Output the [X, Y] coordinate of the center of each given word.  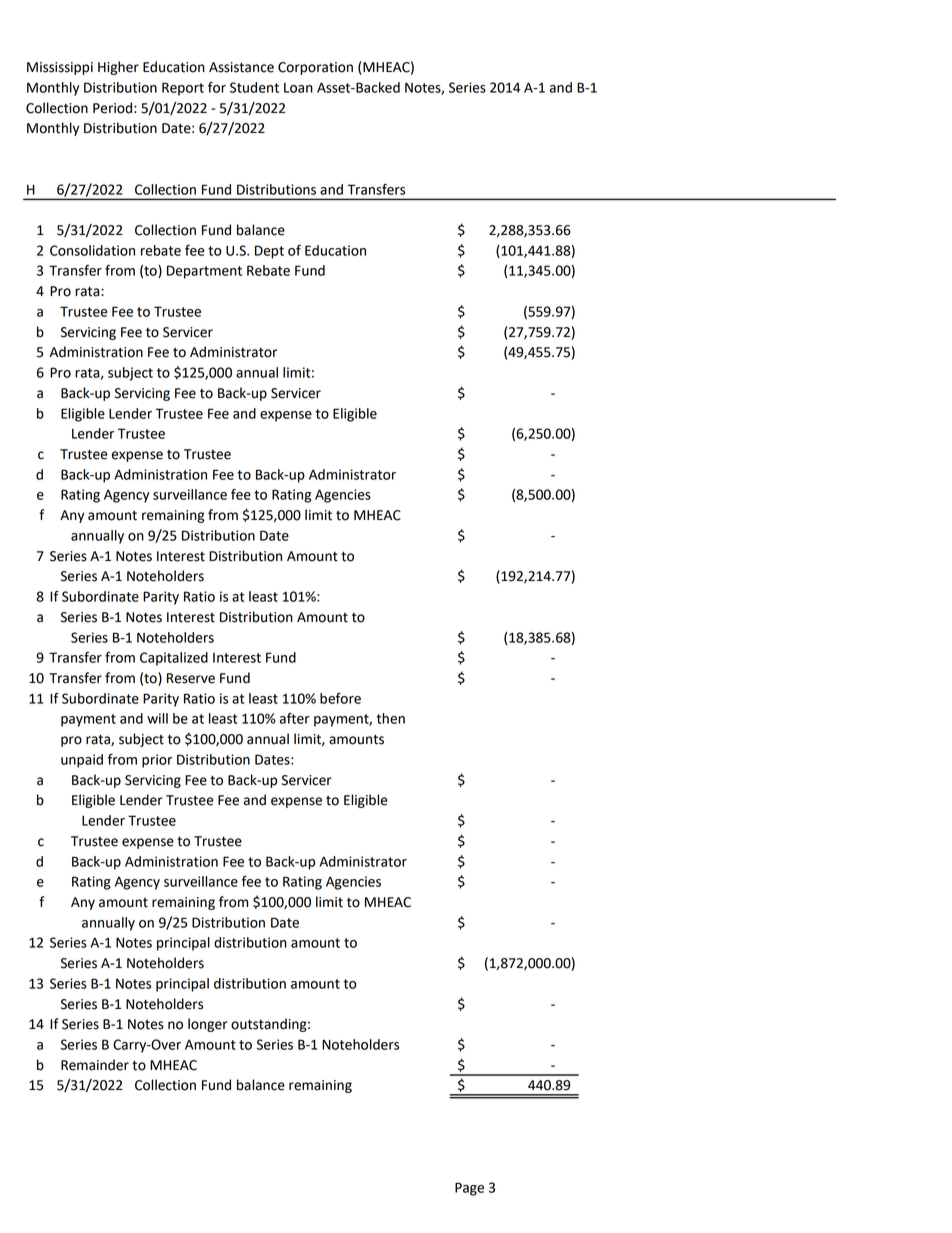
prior [157, 761]
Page [469, 1189]
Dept [269, 252]
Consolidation [92, 250]
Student [254, 87]
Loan [298, 88]
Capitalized [174, 659]
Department [204, 272]
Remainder [95, 1065]
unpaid [82, 761]
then [391, 718]
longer [208, 1025]
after [294, 718]
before [340, 698]
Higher [118, 68]
